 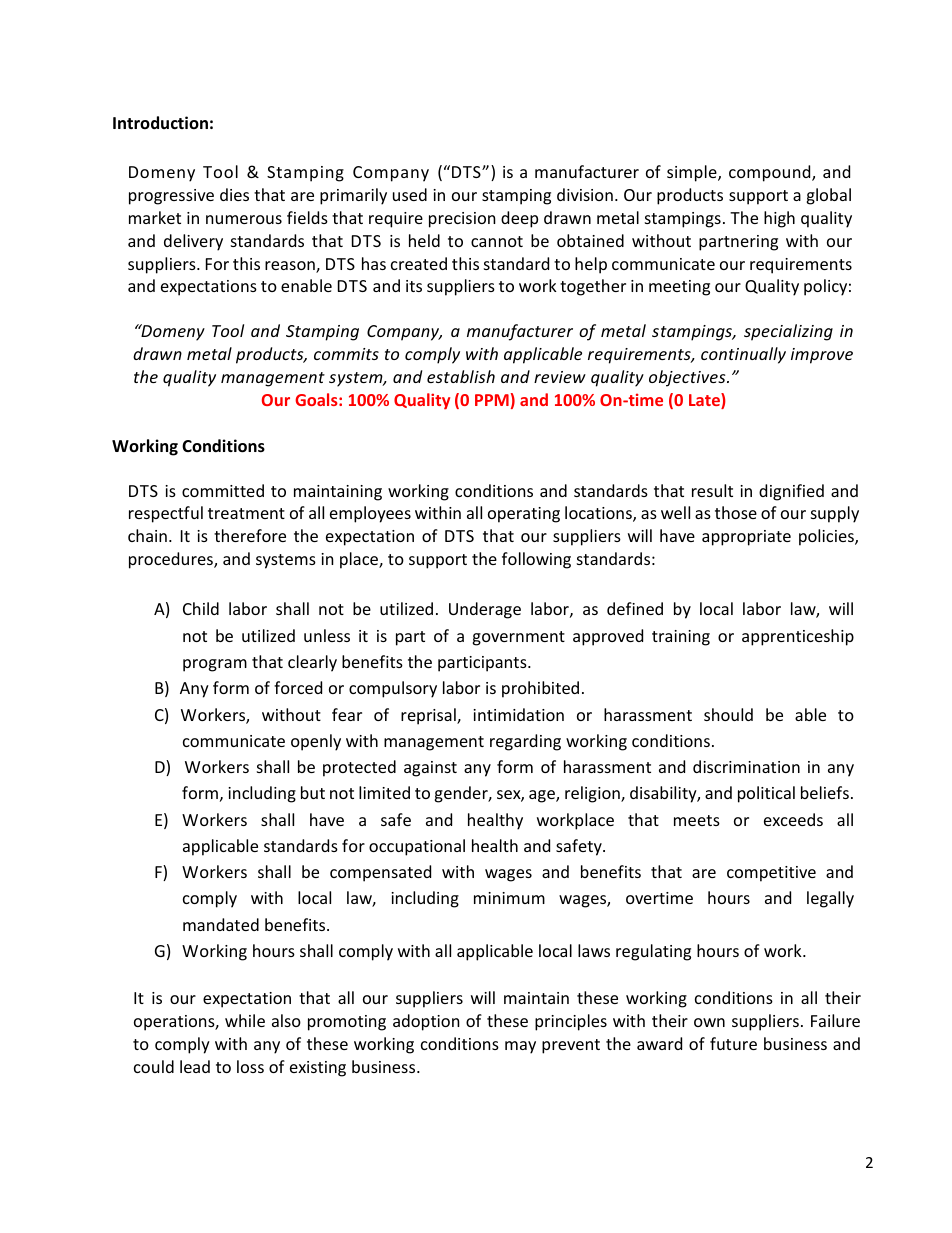 What do you see at coordinates (223, 490) in the document?
I see `committed` at bounding box center [223, 490].
